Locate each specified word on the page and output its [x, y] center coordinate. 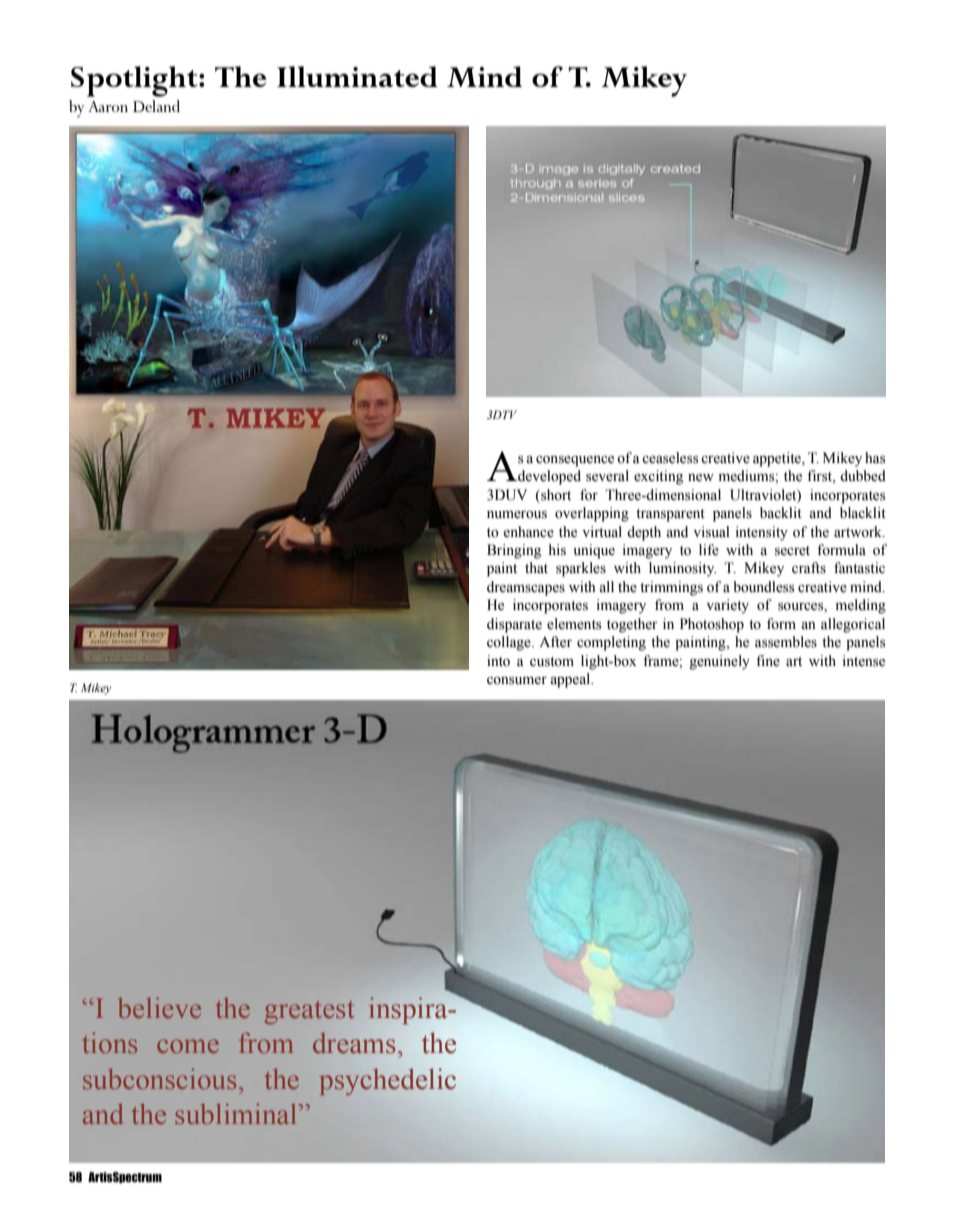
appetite [778, 459]
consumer [517, 681]
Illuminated [357, 76]
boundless [764, 587]
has [875, 458]
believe [159, 1007]
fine [768, 661]
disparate [514, 625]
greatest [309, 1012]
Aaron [108, 106]
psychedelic [387, 1082]
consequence [575, 461]
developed [548, 477]
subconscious [159, 1078]
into [498, 661]
